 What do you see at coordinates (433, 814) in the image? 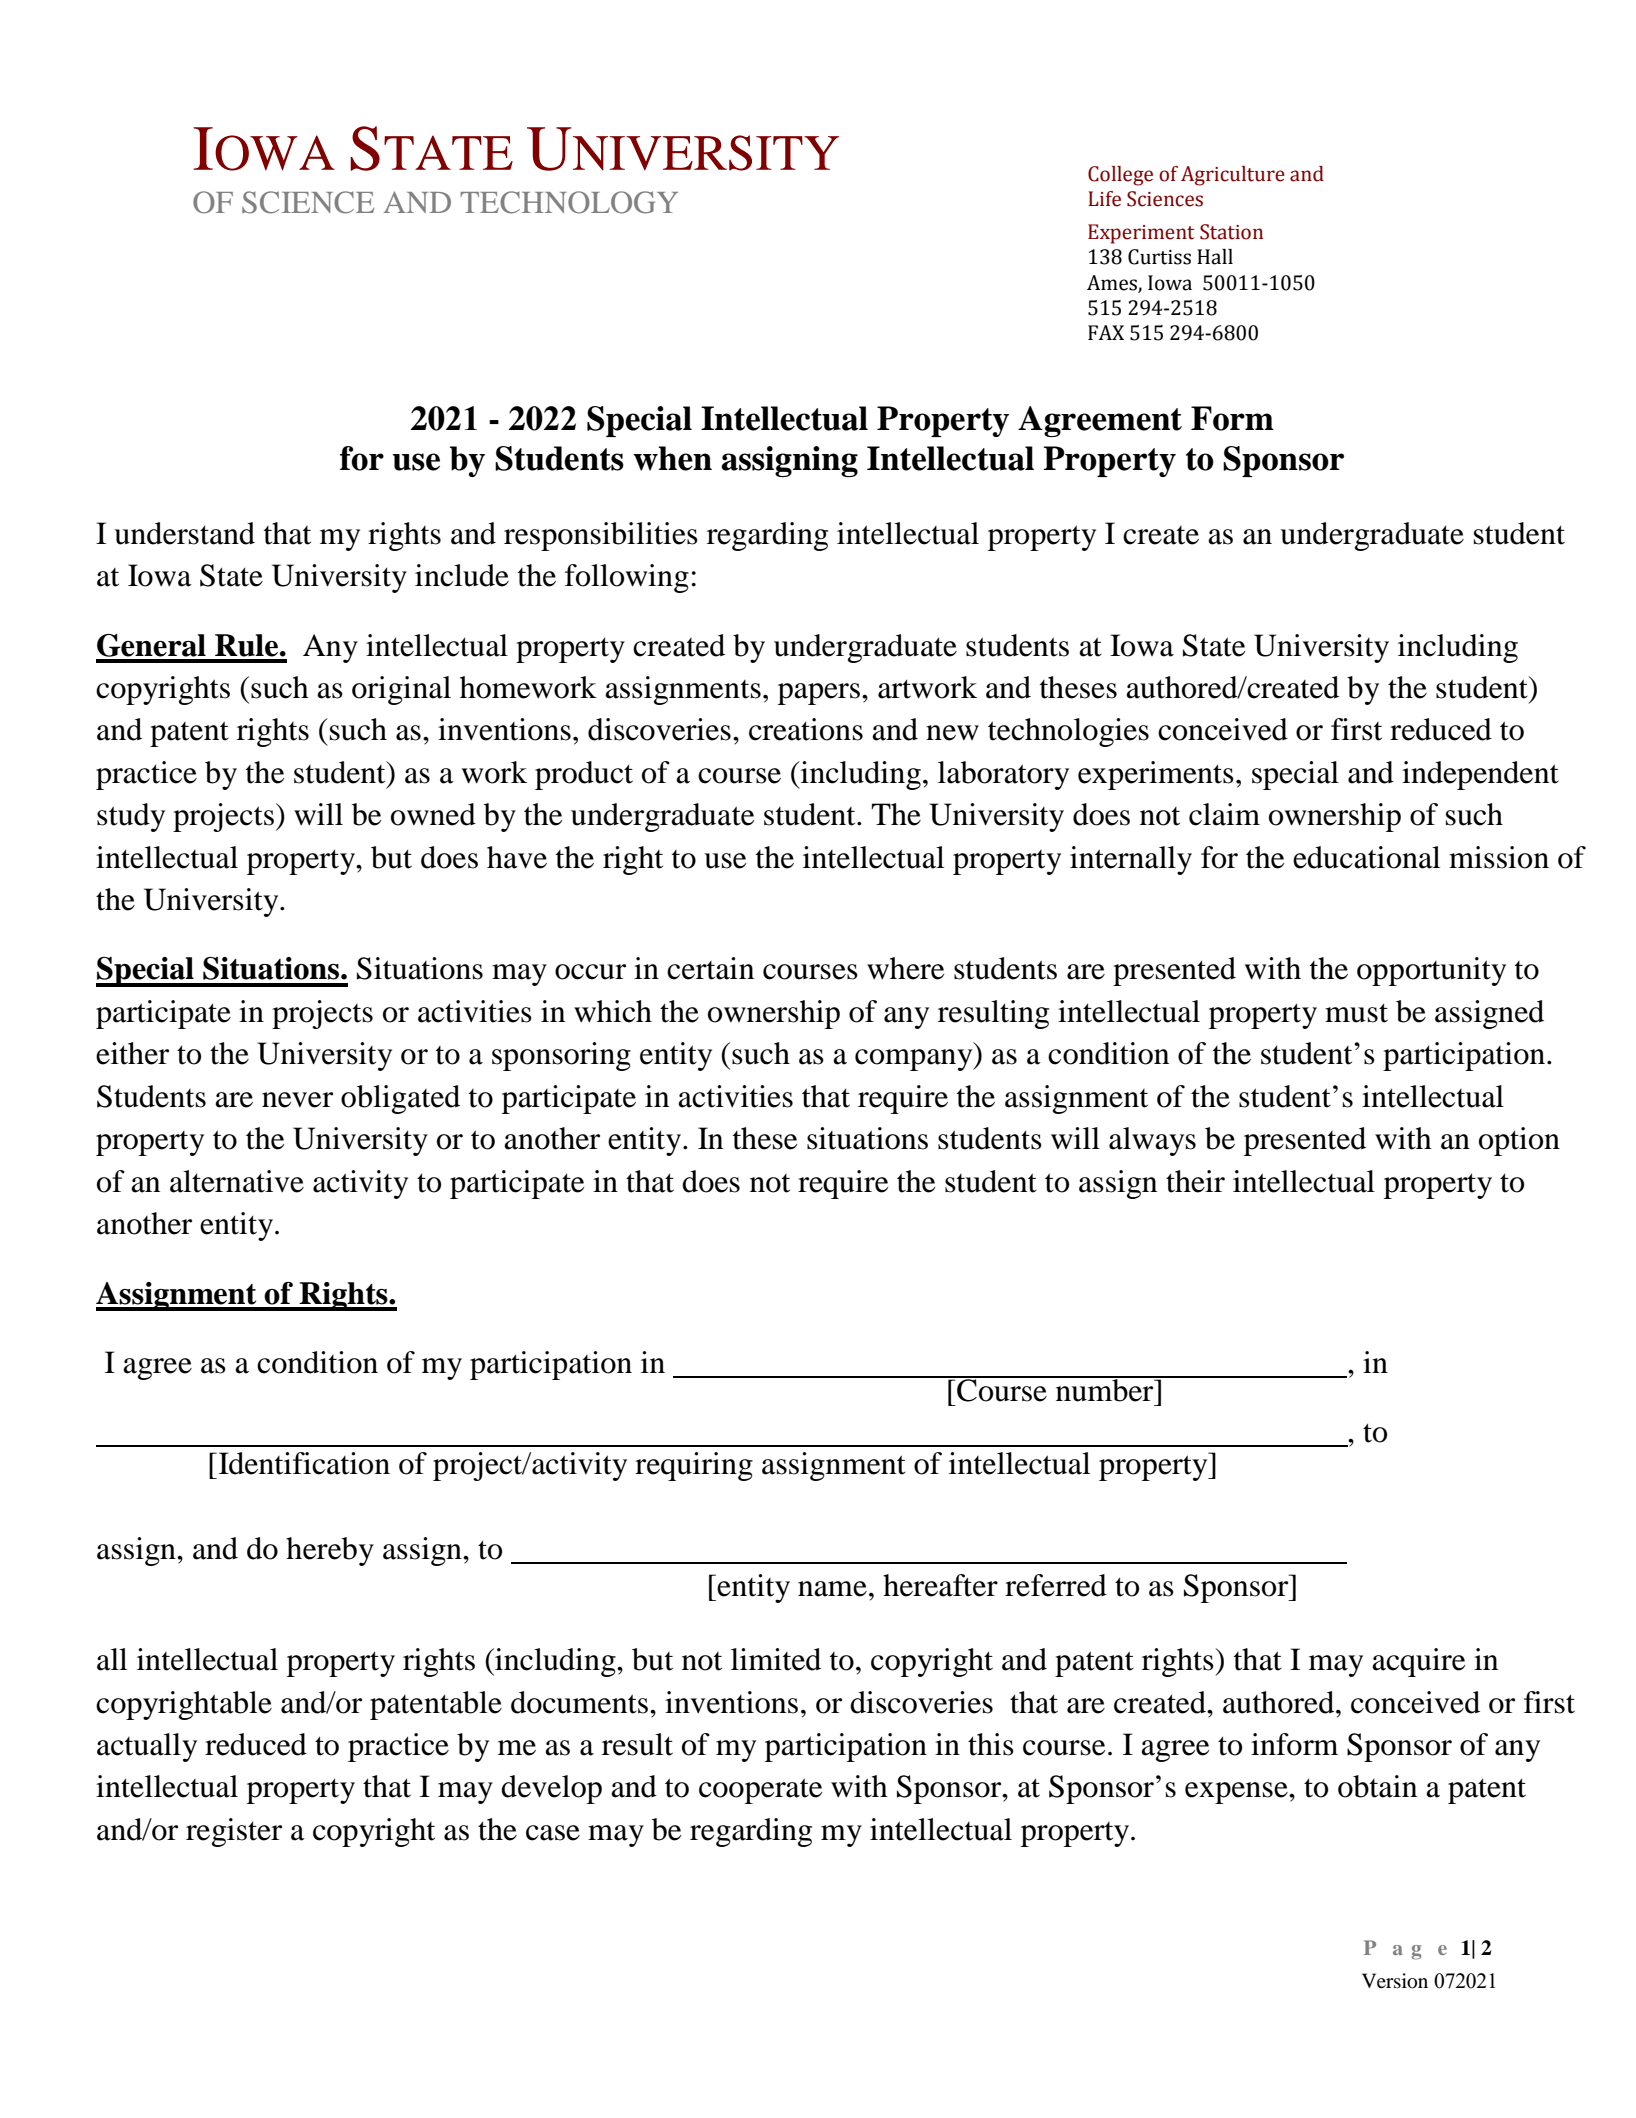
I see `owned` at bounding box center [433, 814].
